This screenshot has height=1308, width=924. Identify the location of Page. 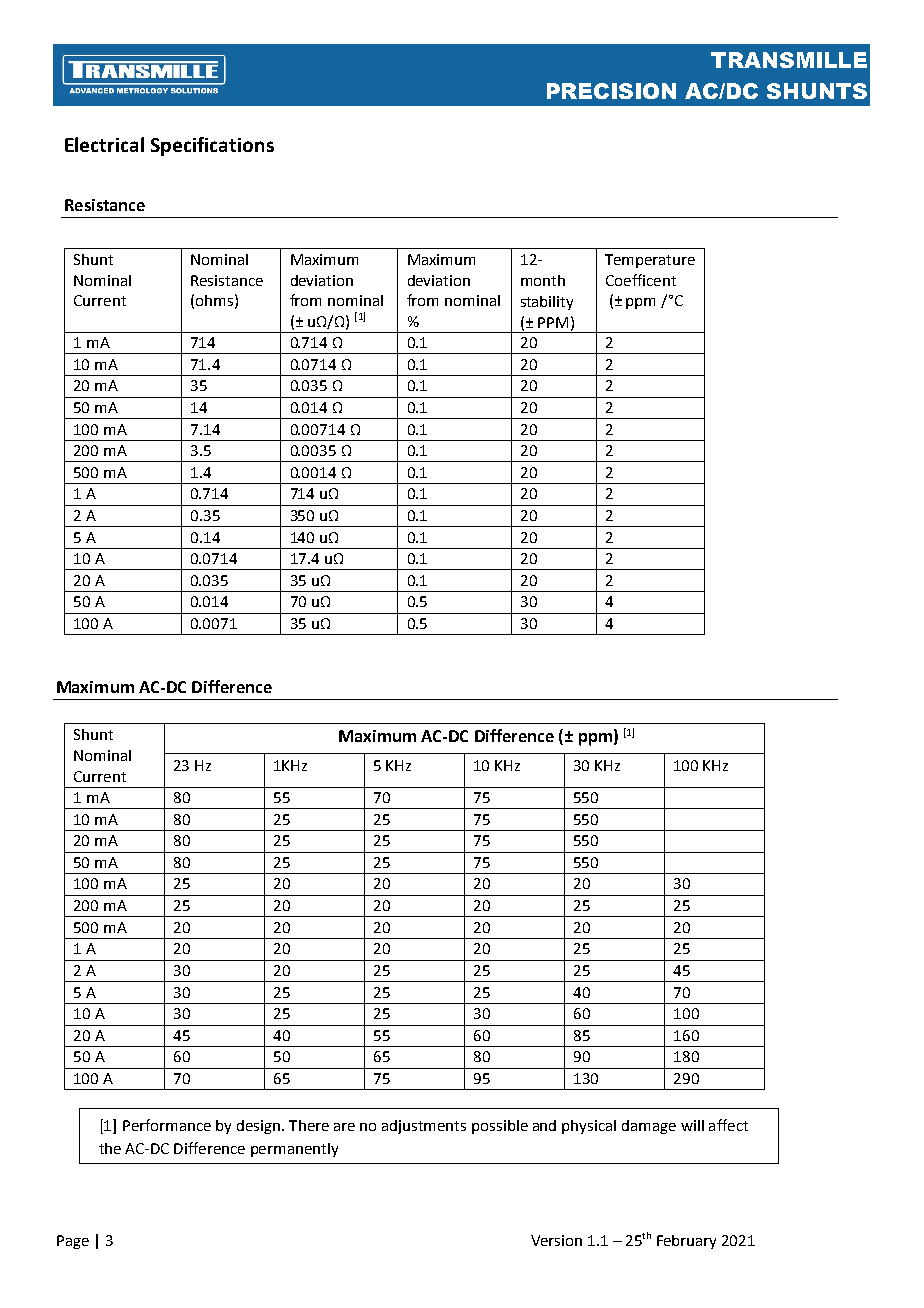
(73, 1242).
